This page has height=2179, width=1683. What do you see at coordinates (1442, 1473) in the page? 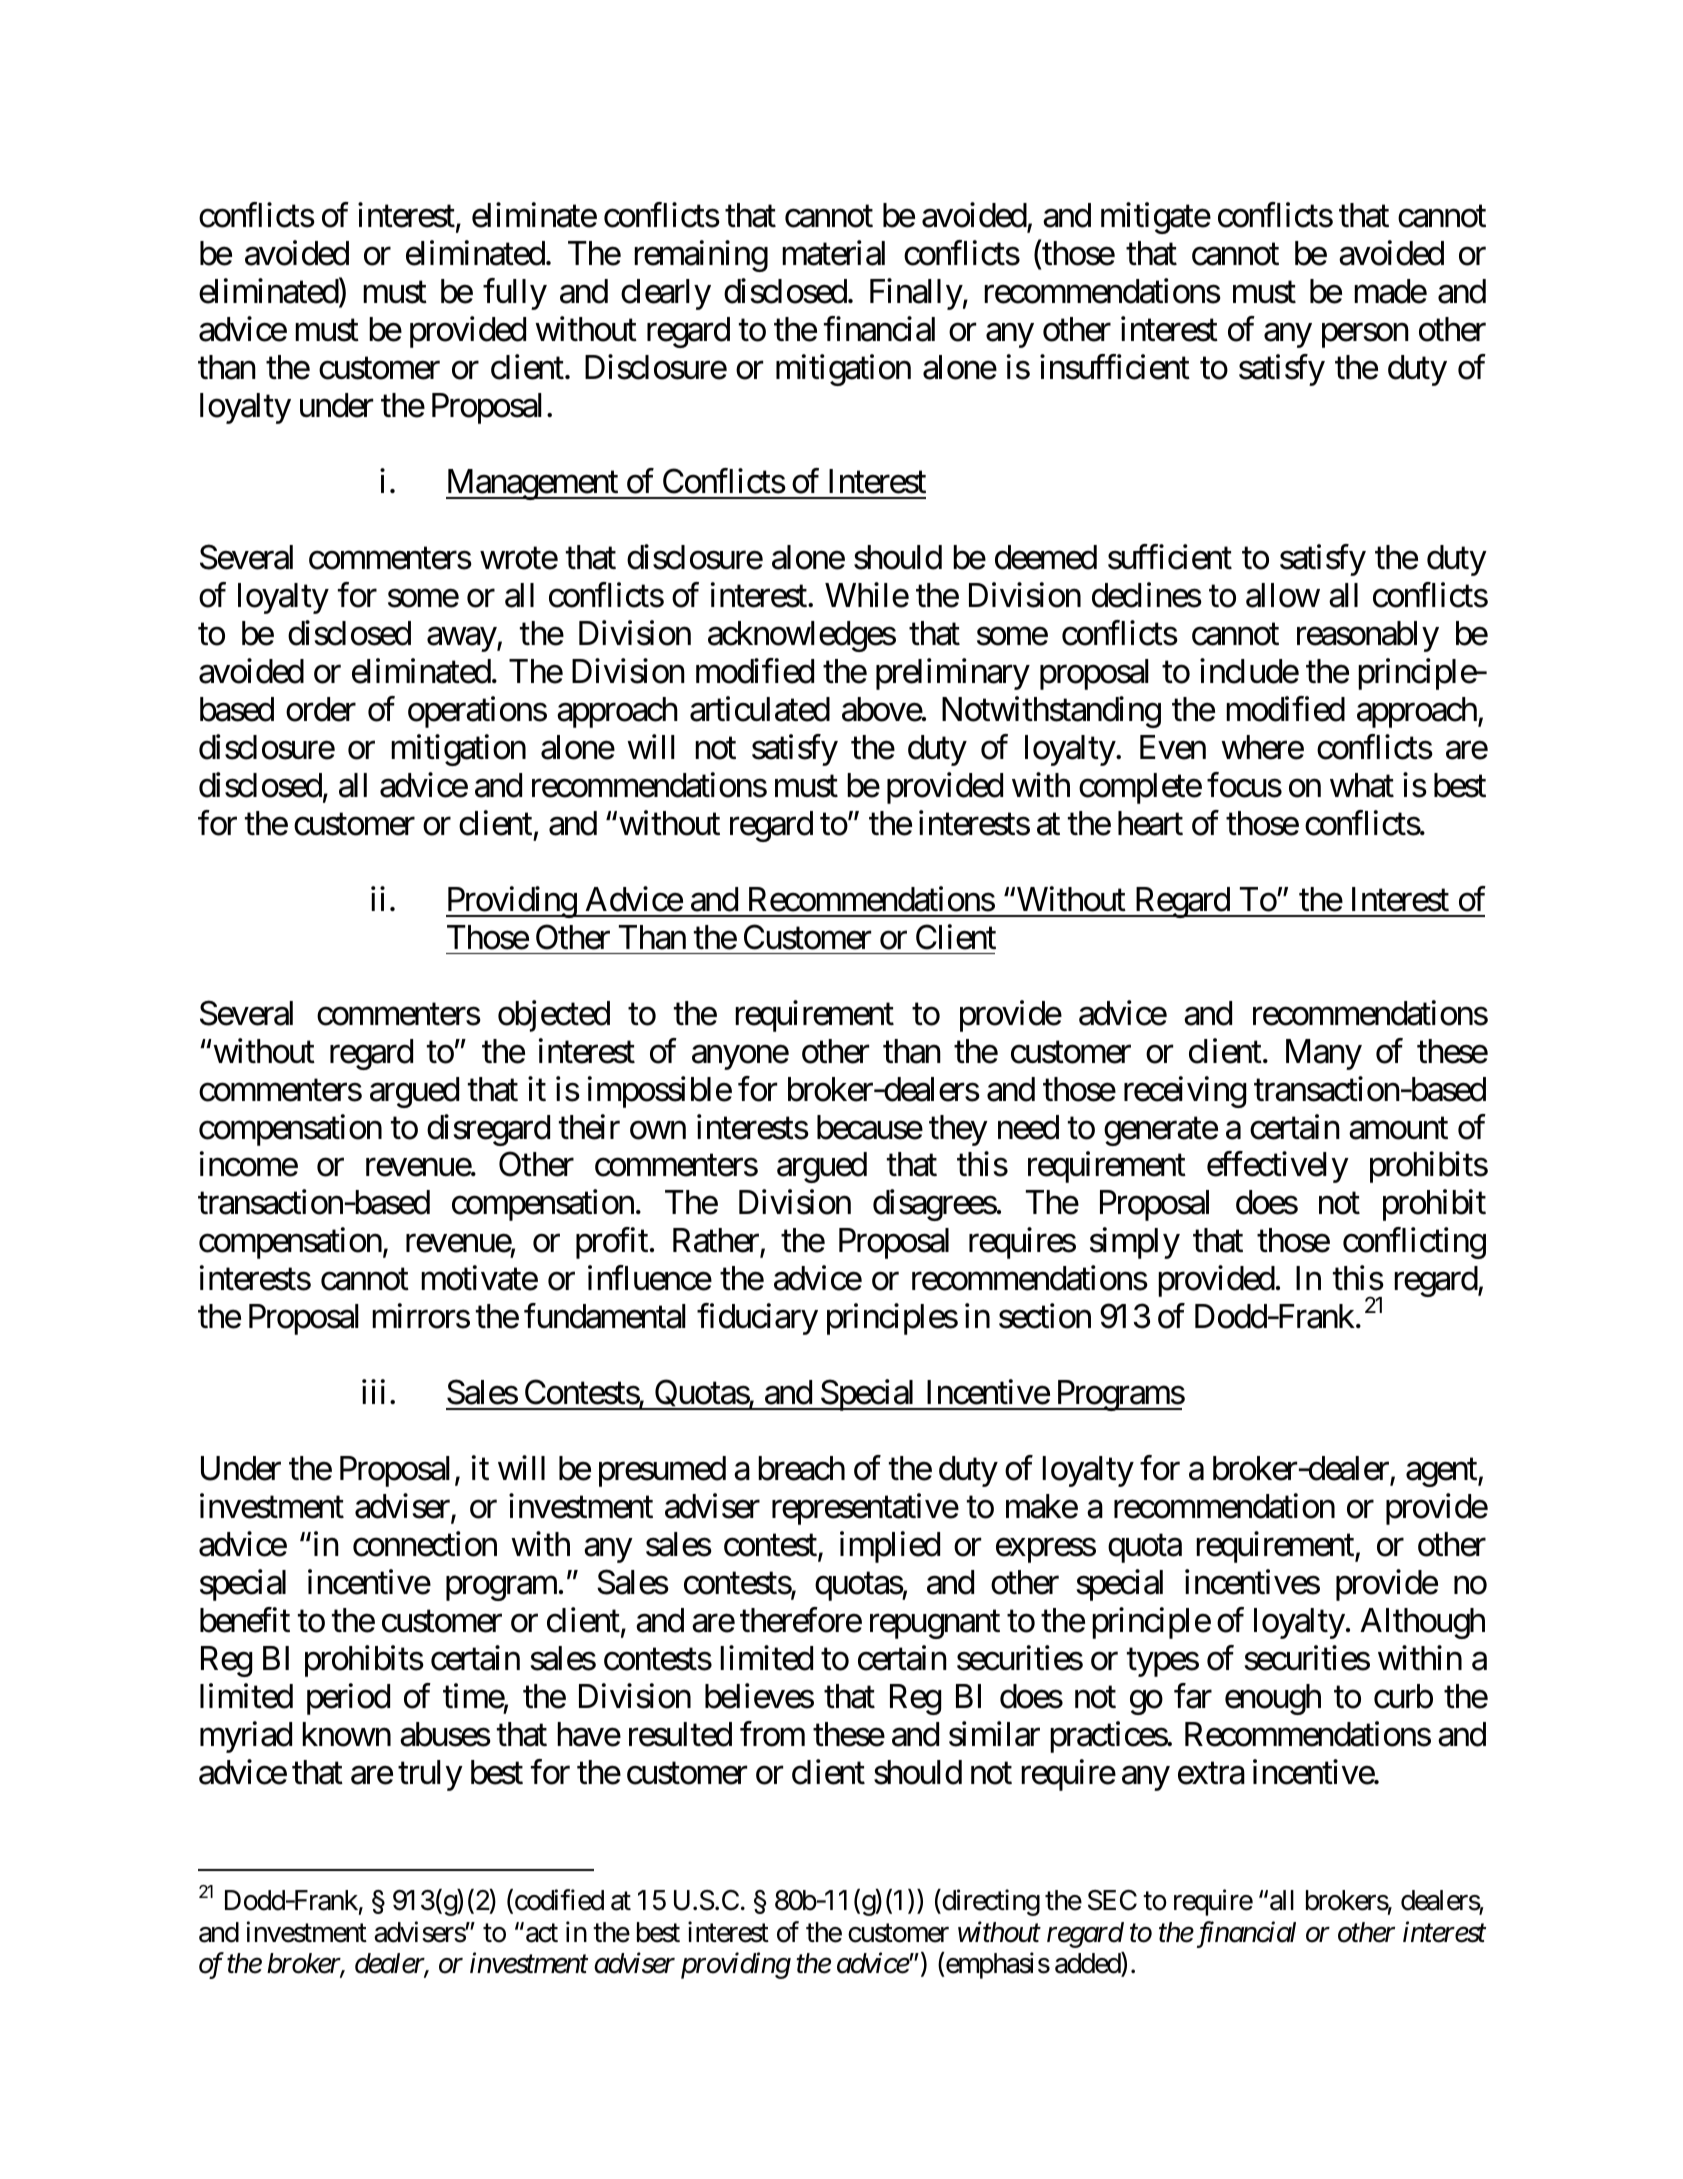
I see `agent` at bounding box center [1442, 1473].
